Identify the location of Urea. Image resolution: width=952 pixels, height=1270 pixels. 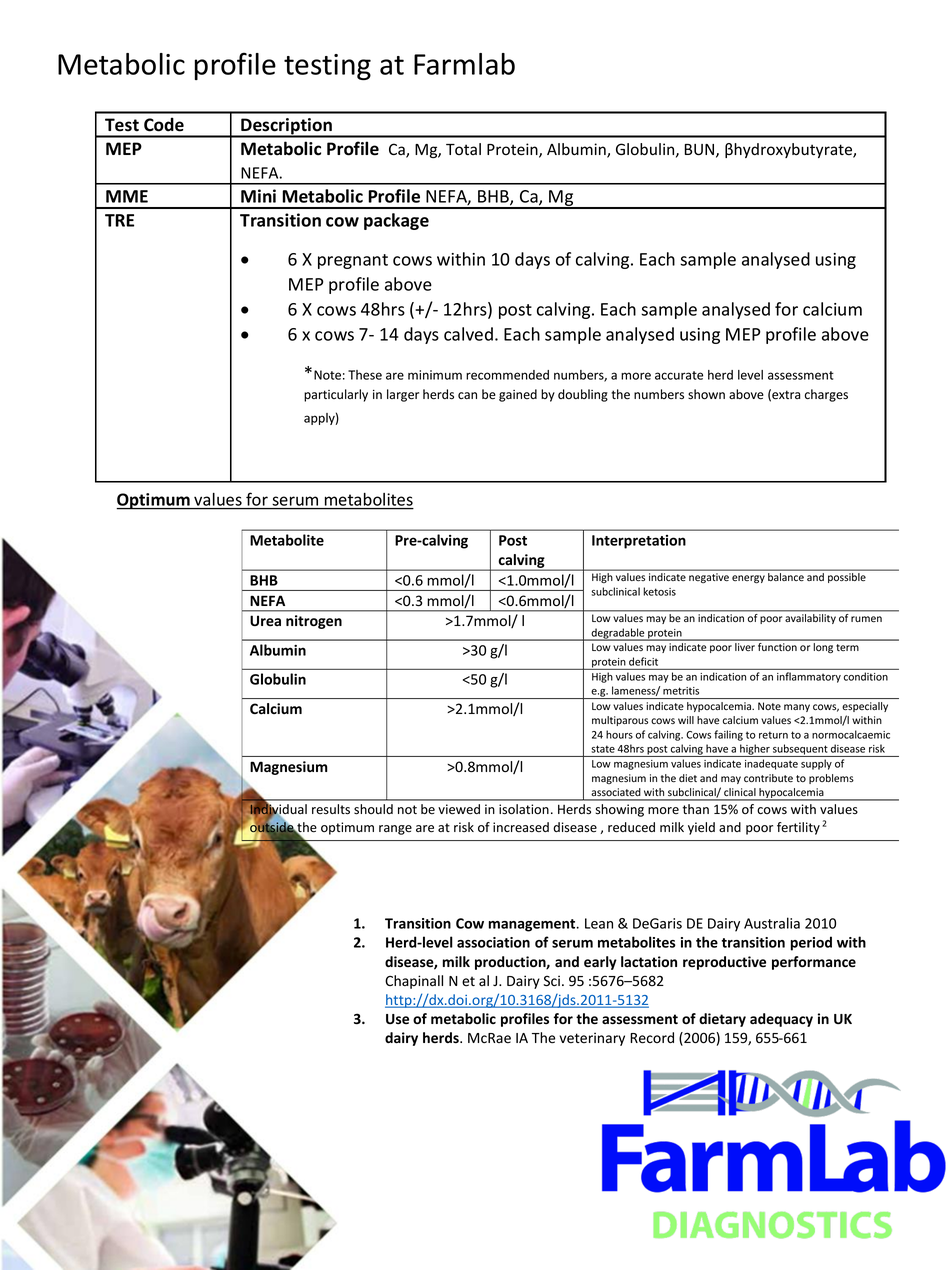
(265, 621).
